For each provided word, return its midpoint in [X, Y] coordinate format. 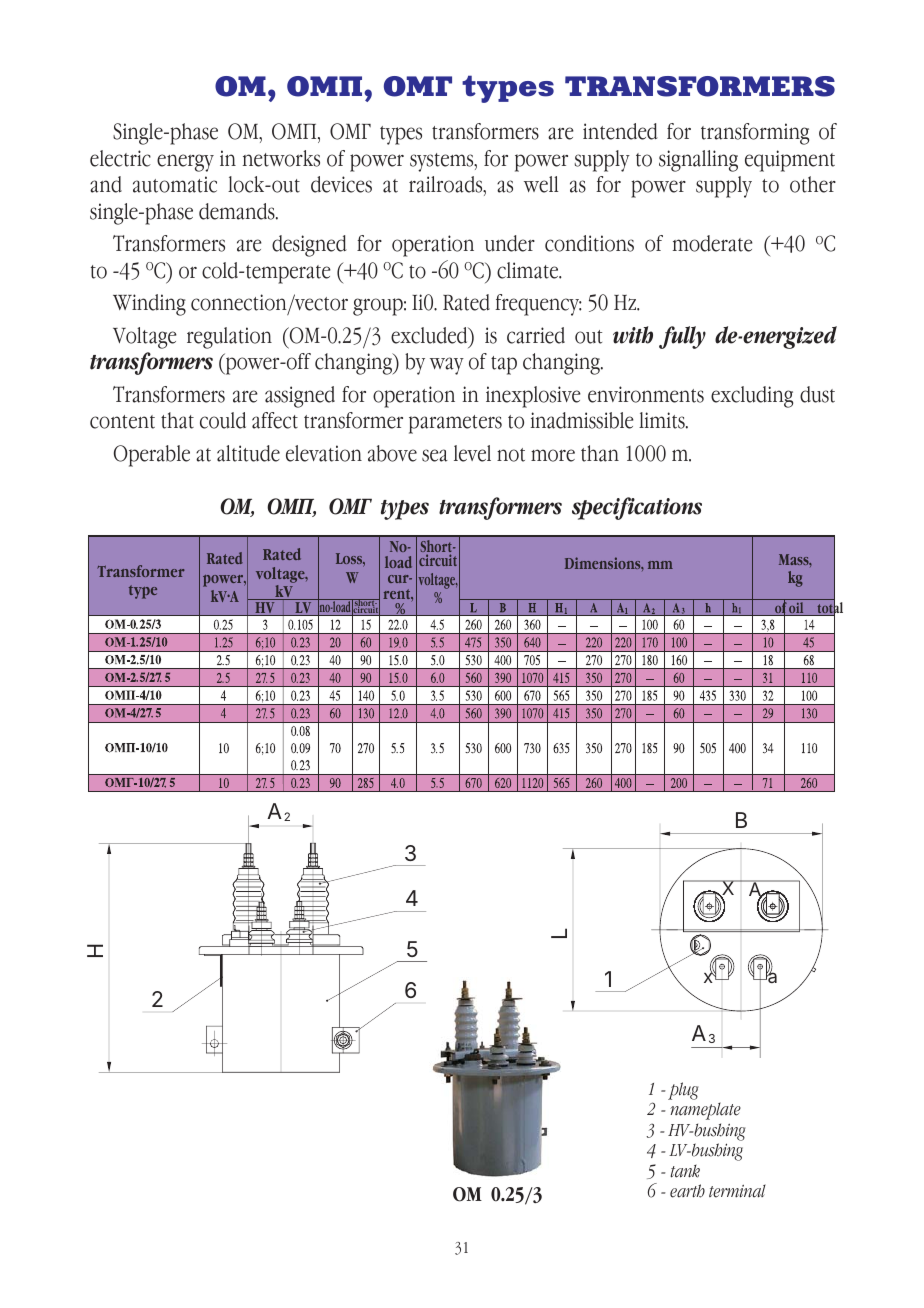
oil [797, 609]
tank [685, 1171]
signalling [698, 161]
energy [185, 163]
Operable [152, 456]
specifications [637, 508]
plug [683, 1091]
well [541, 184]
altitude [248, 453]
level [472, 453]
